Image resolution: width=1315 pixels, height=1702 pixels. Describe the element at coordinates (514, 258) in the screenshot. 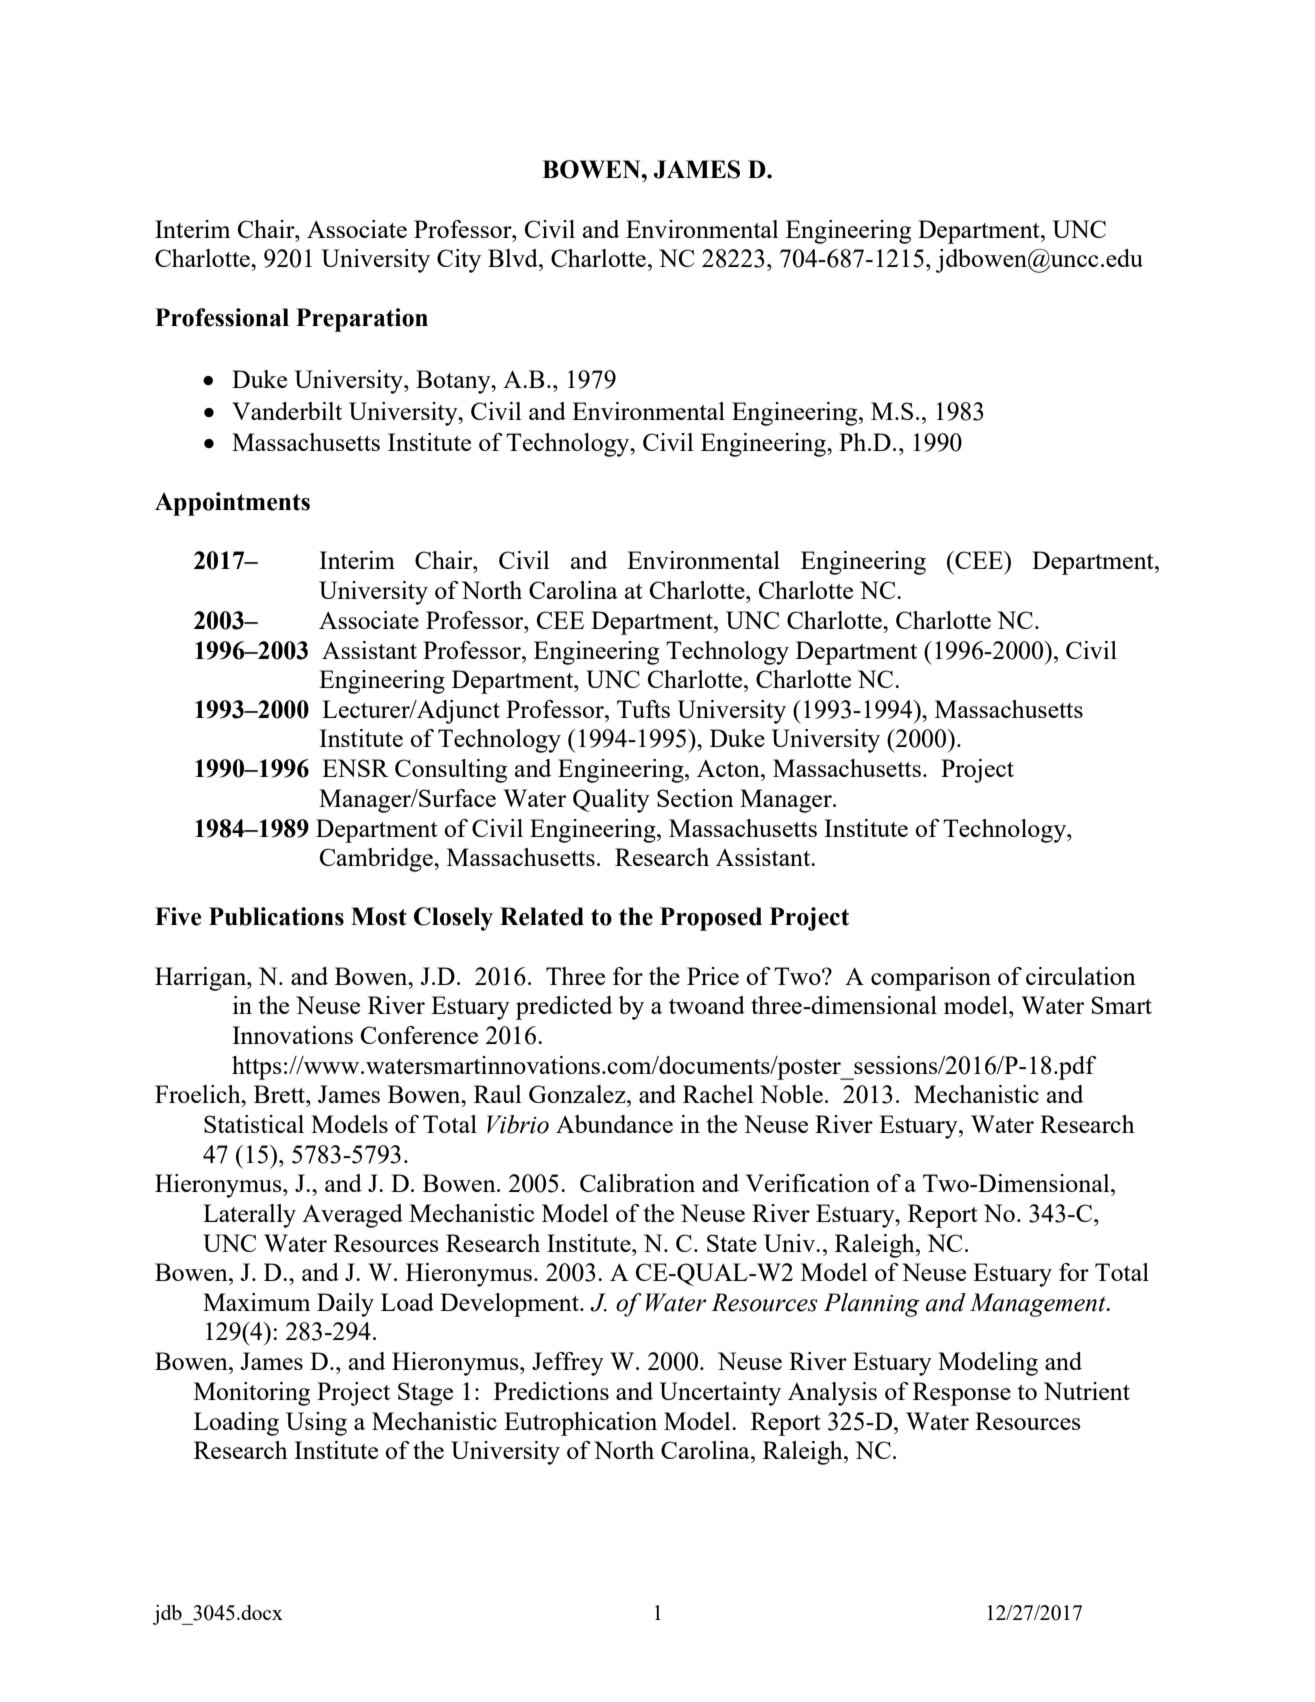

I see `Blvd` at that location.
